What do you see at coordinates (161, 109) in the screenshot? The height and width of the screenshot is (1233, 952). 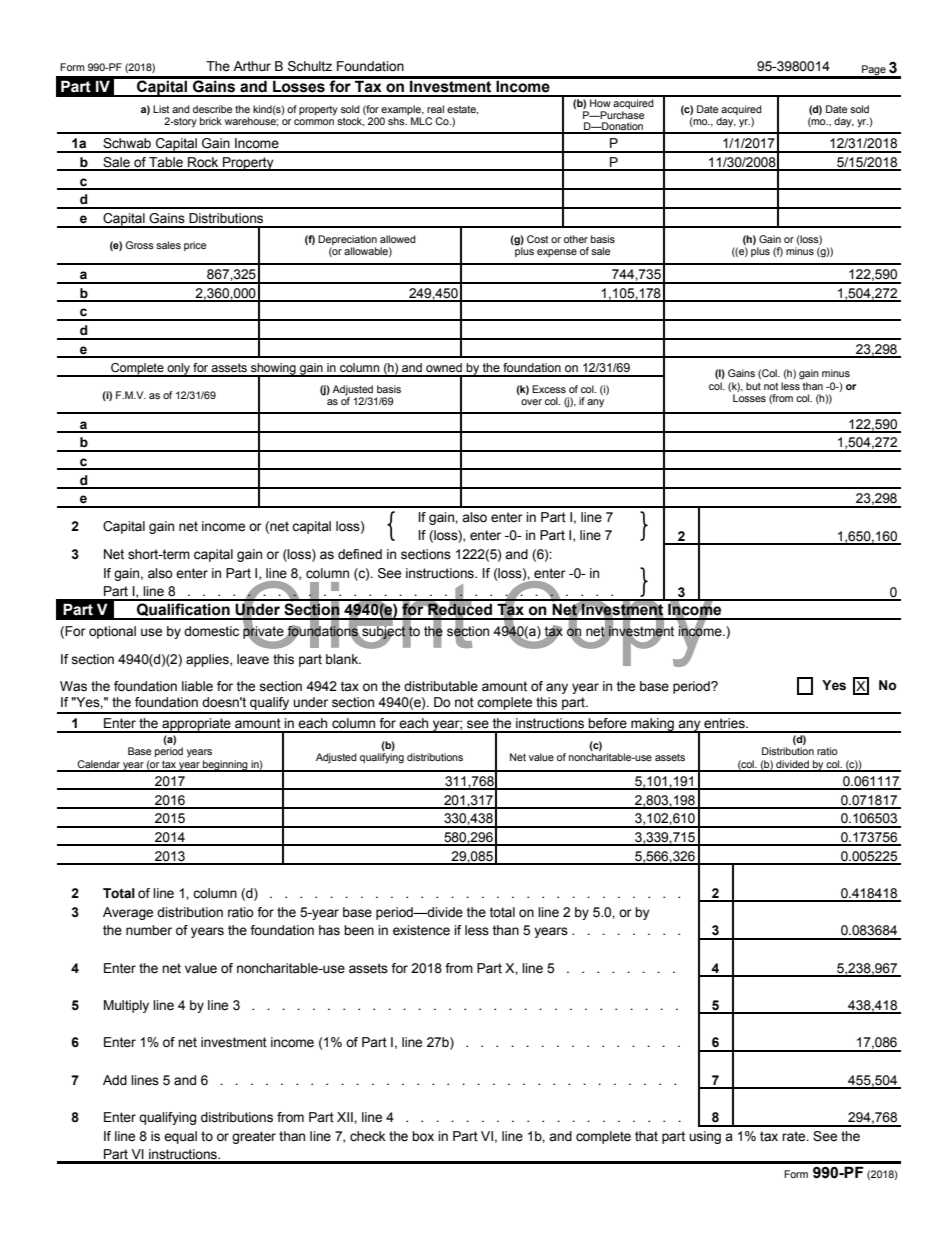 I see `List` at bounding box center [161, 109].
